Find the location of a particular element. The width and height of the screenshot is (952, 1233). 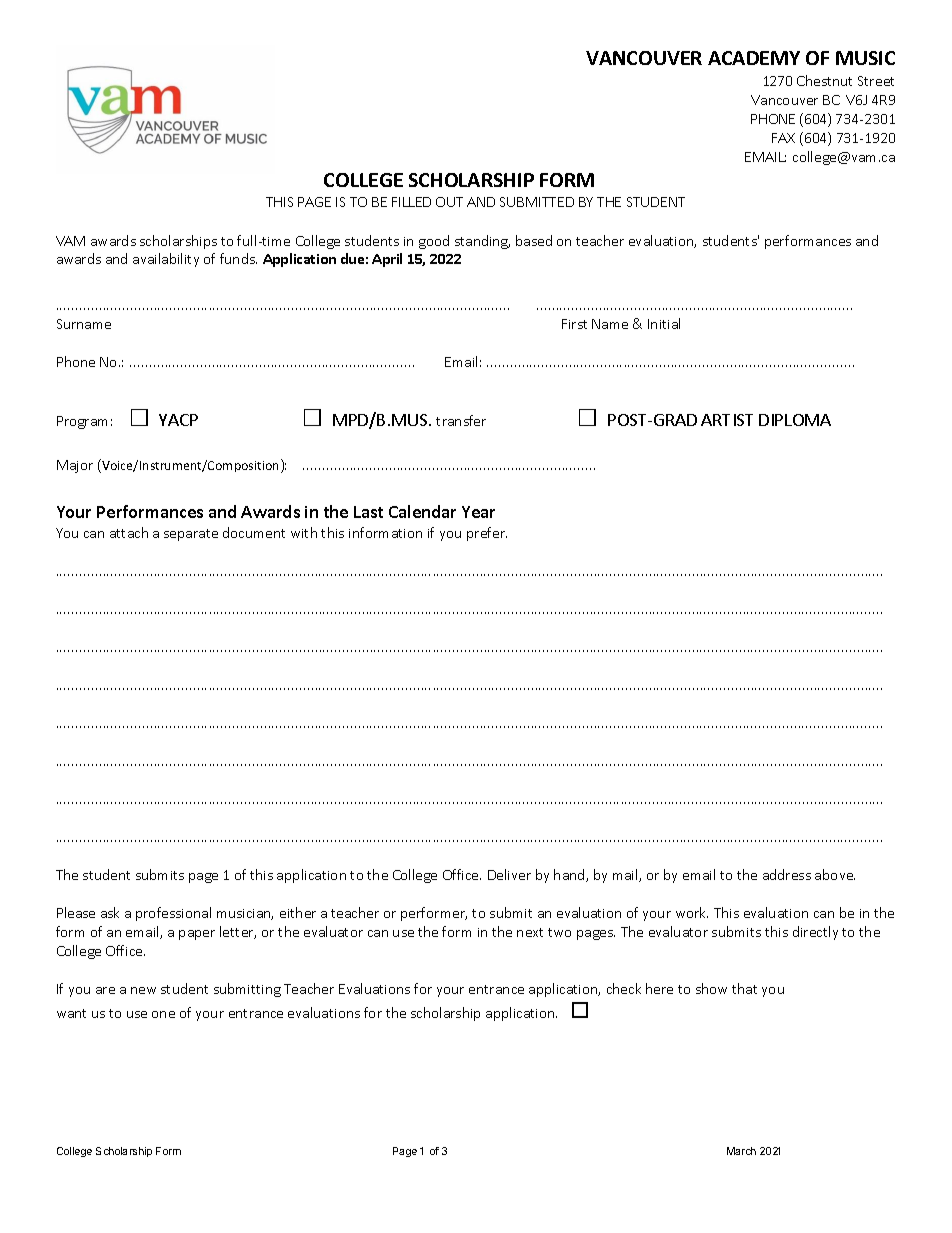

check is located at coordinates (624, 988).
